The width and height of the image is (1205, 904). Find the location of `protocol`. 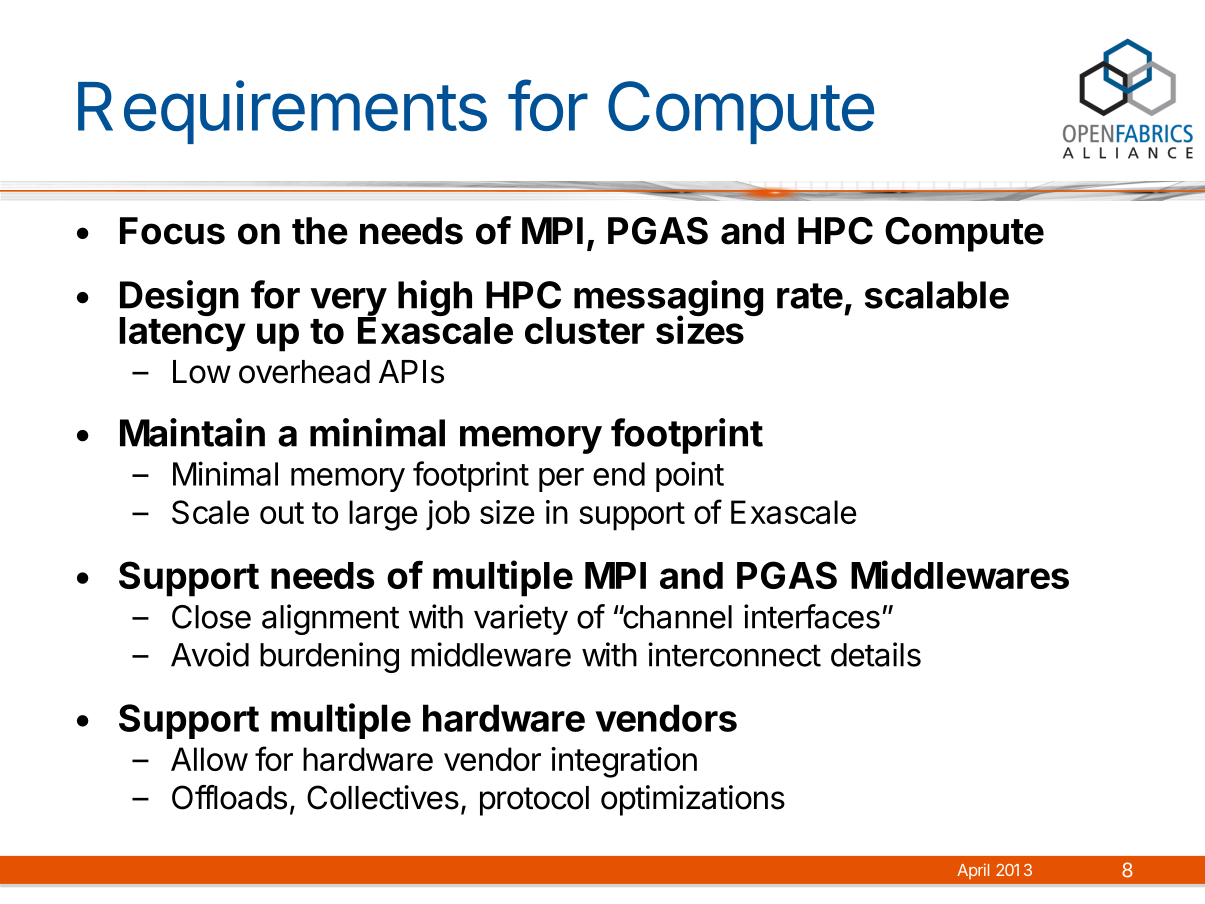

protocol is located at coordinates (534, 801).
